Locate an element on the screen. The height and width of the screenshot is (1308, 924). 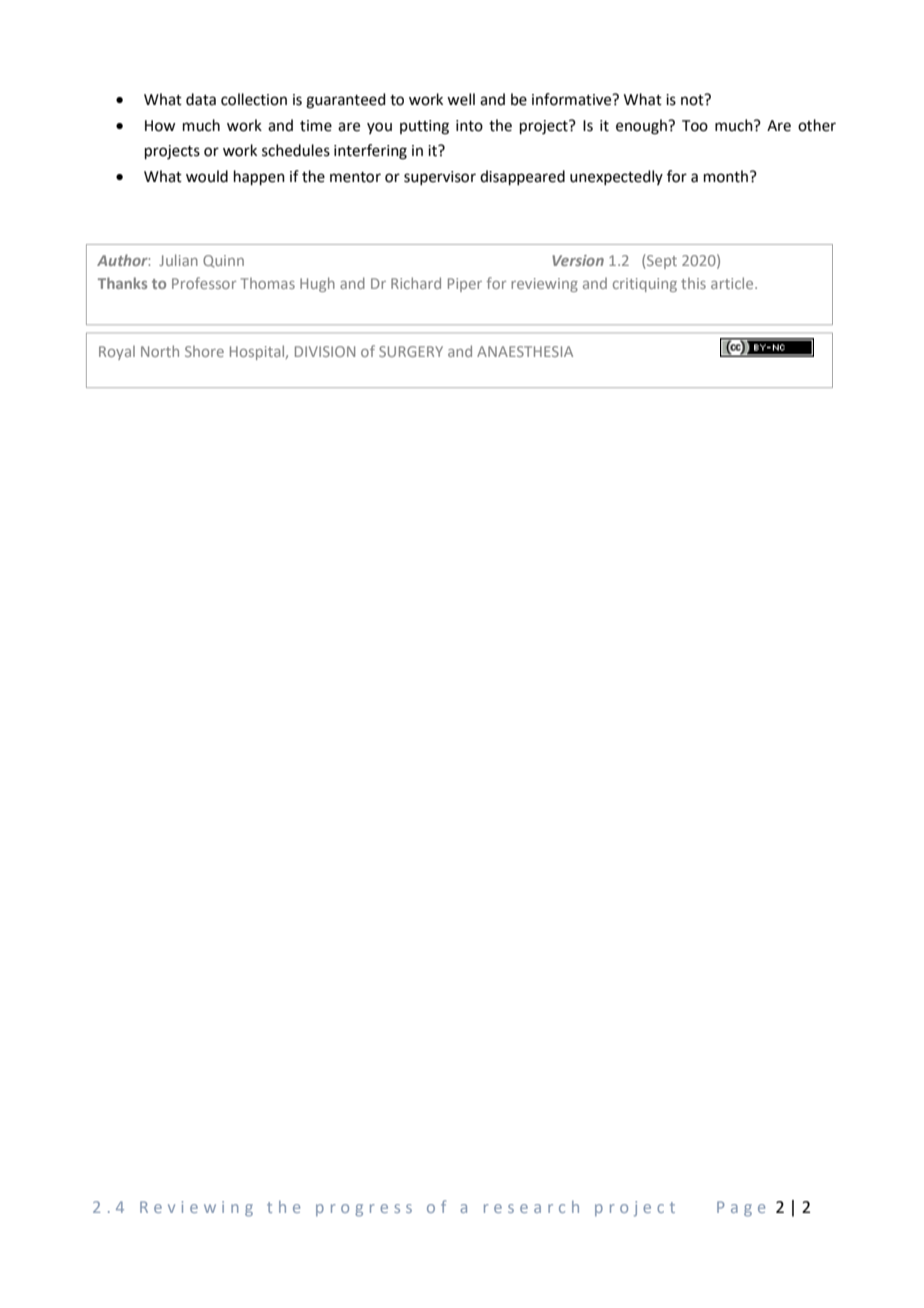
SURGERY is located at coordinates (411, 351).
